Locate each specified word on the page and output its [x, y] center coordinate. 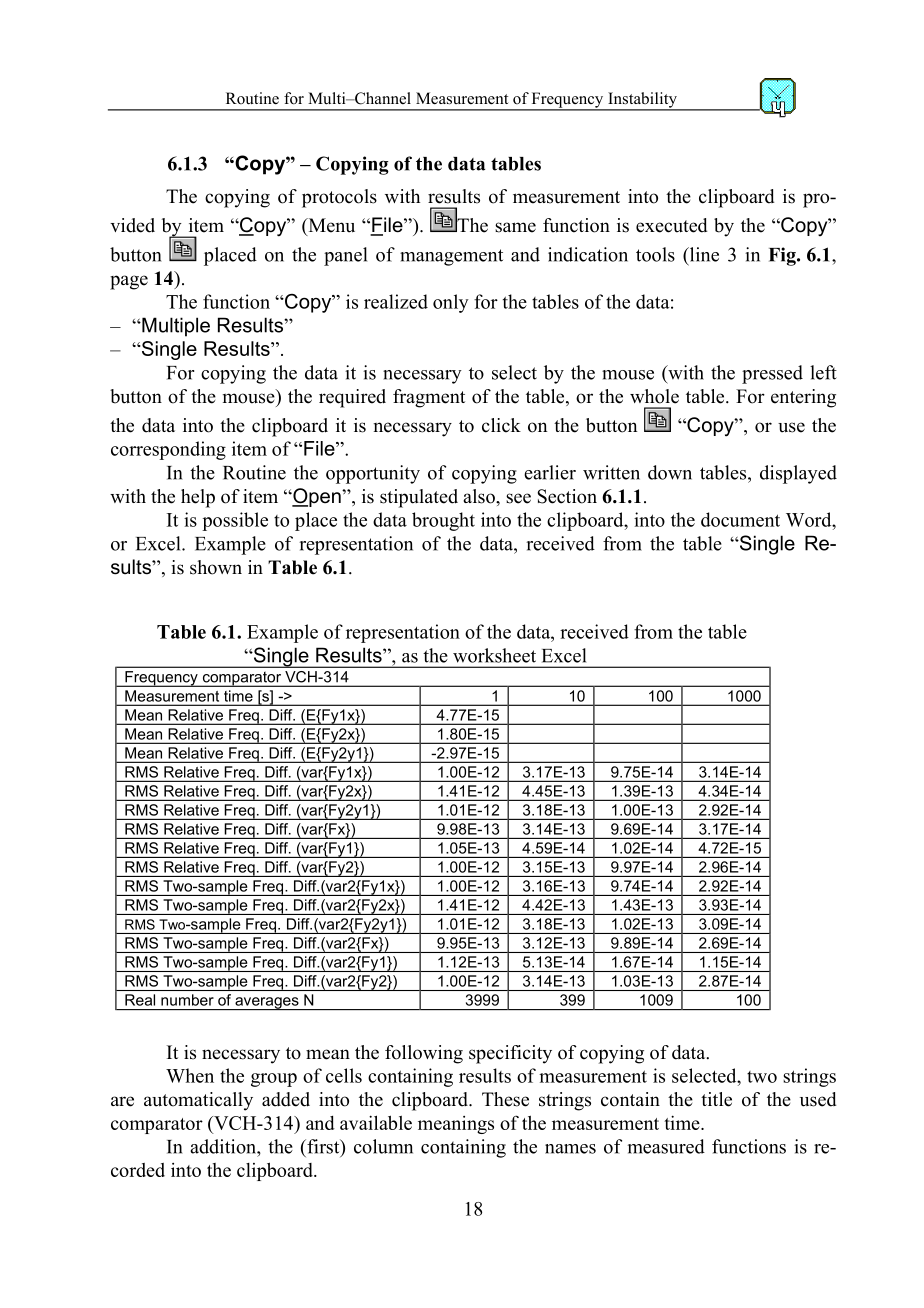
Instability [642, 101]
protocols [339, 198]
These [505, 1099]
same [515, 227]
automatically [198, 1101]
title [716, 1099]
